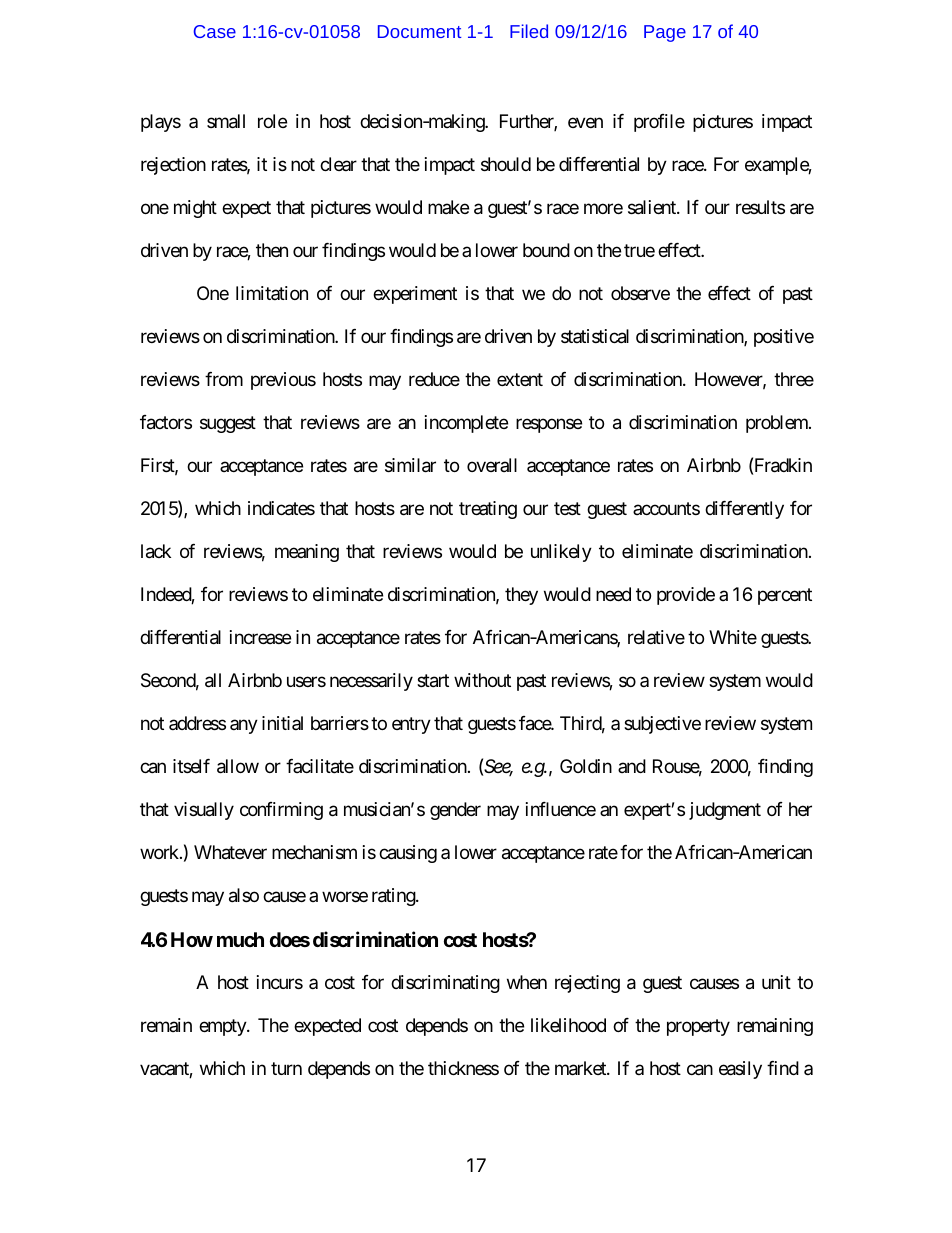 This screenshot has width=952, height=1233. What do you see at coordinates (223, 1028) in the screenshot?
I see `empty` at bounding box center [223, 1028].
